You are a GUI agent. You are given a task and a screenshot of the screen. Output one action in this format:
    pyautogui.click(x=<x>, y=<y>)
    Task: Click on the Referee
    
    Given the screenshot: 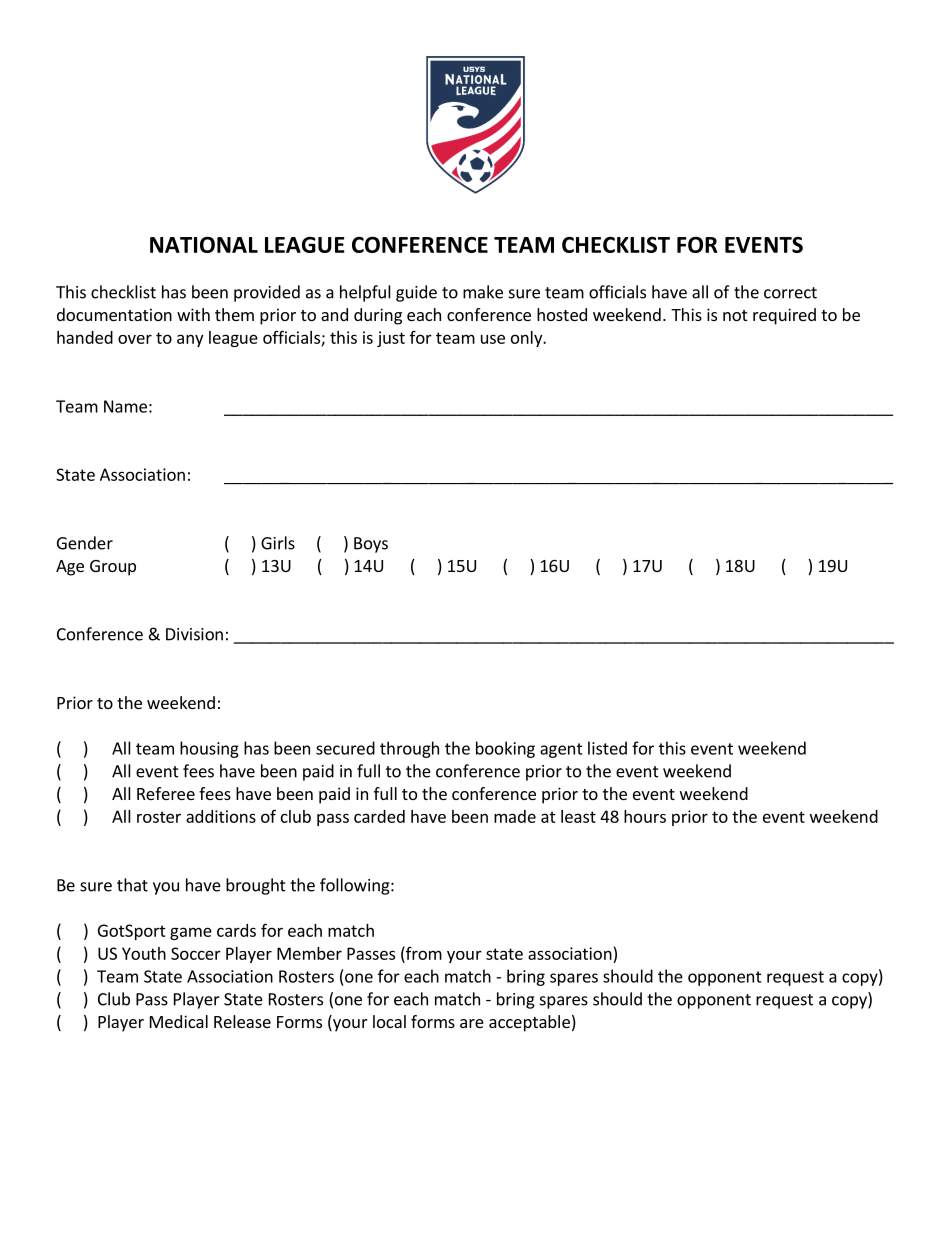 What is the action you would take?
    pyautogui.click(x=166, y=793)
